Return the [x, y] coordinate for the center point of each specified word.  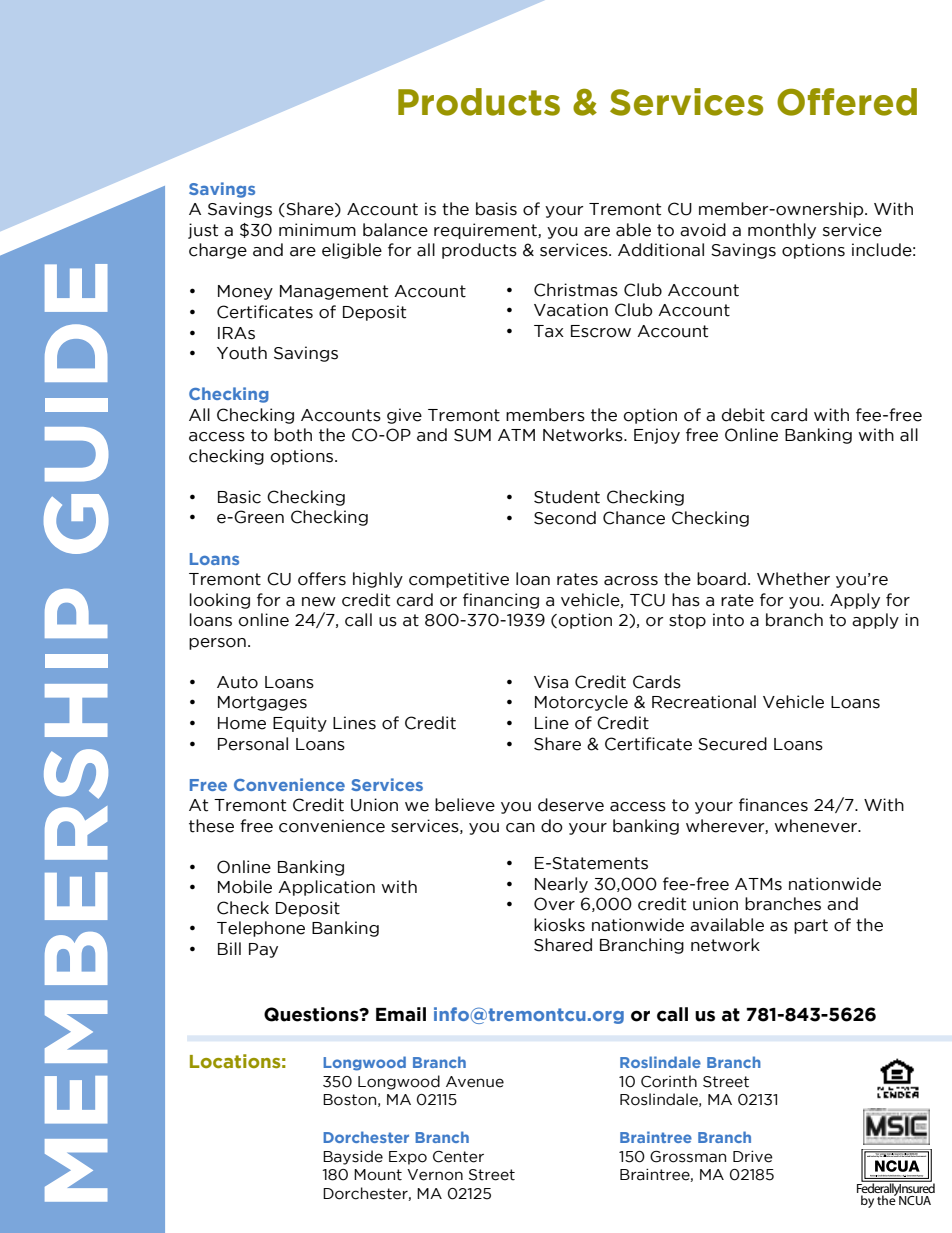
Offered [847, 102]
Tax [549, 331]
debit [743, 415]
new [319, 602]
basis [496, 209]
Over [554, 904]
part [811, 926]
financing [501, 601]
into [728, 620]
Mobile [245, 887]
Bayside [353, 1157]
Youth [242, 353]
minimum [317, 230]
